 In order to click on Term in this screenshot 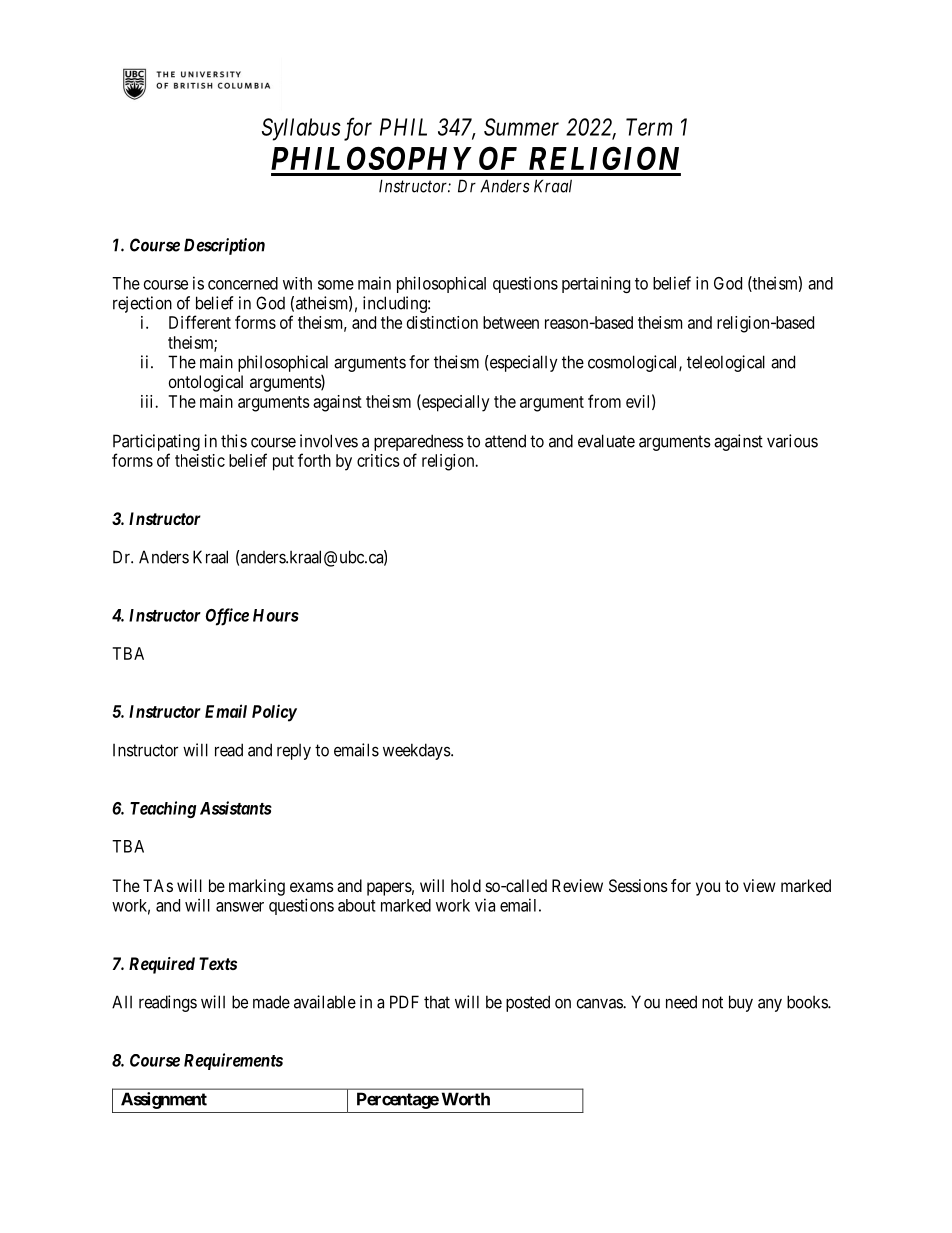, I will do `click(649, 127)`.
